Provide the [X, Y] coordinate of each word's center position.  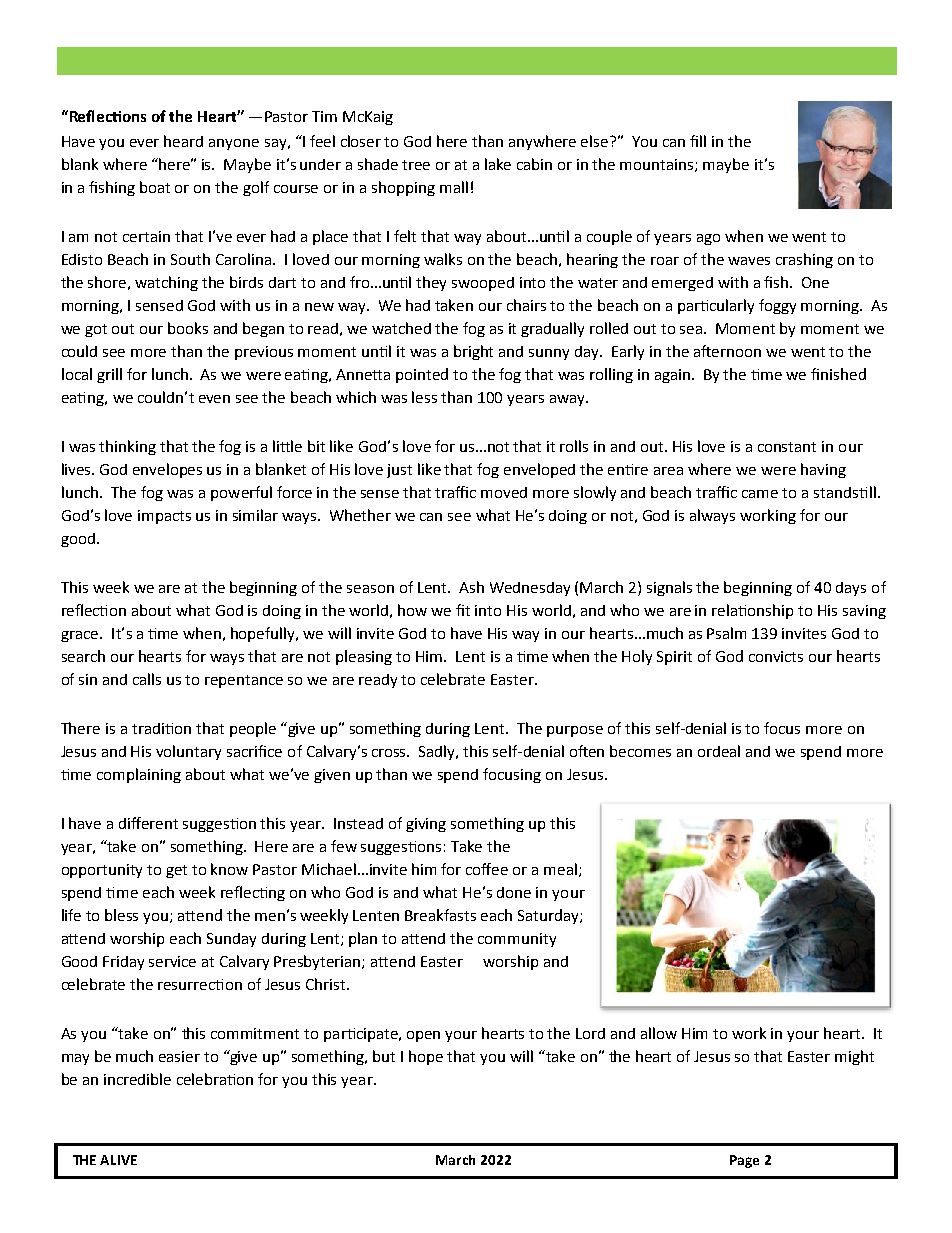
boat [155, 187]
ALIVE [118, 1160]
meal [562, 870]
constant [787, 447]
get [176, 871]
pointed [422, 375]
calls [147, 679]
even [214, 399]
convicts [776, 656]
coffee [487, 869]
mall [454, 187]
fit [463, 610]
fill [698, 141]
